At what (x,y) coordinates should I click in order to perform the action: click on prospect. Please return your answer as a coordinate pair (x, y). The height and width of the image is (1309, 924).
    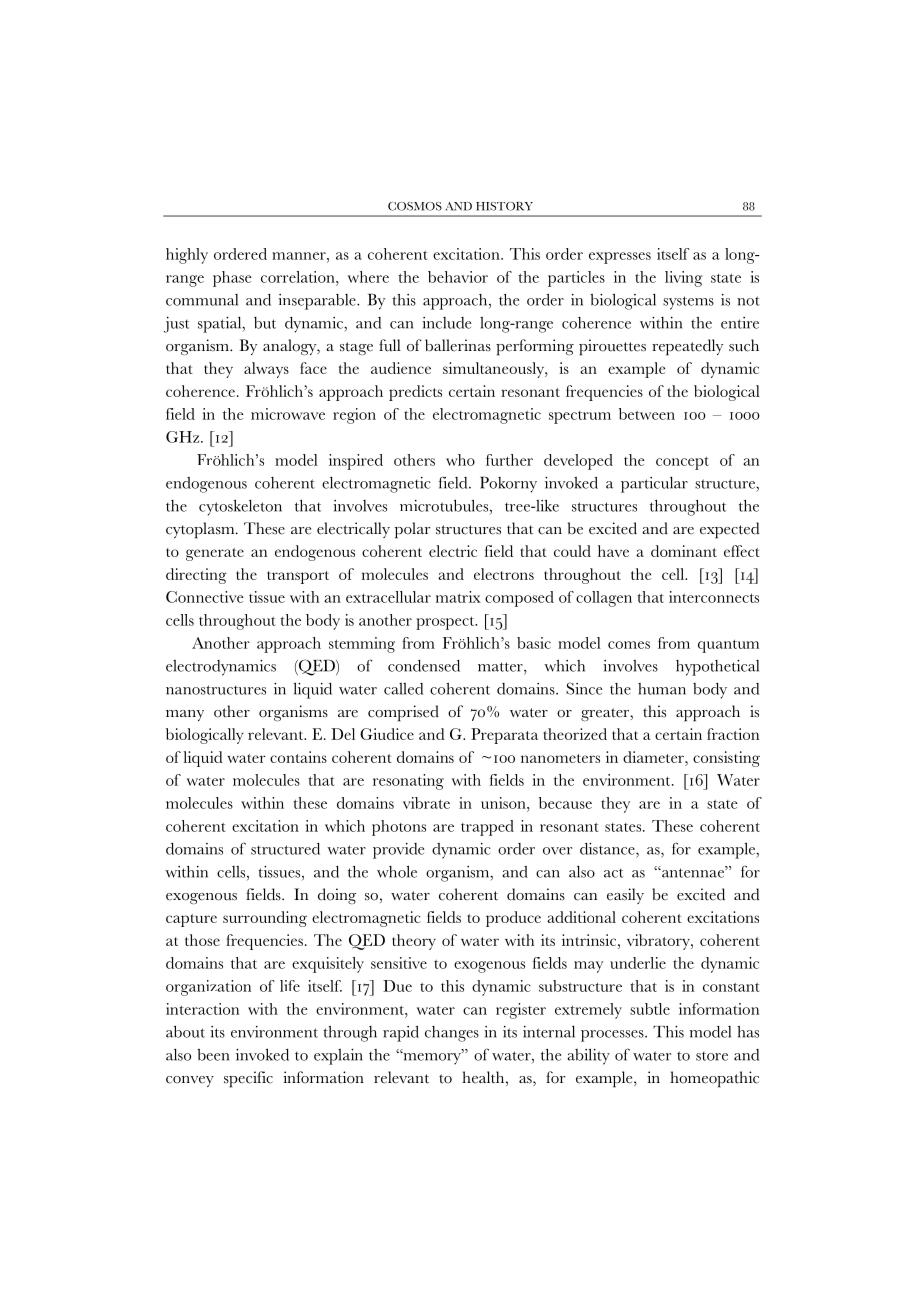
    Looking at the image, I should click on (446, 623).
